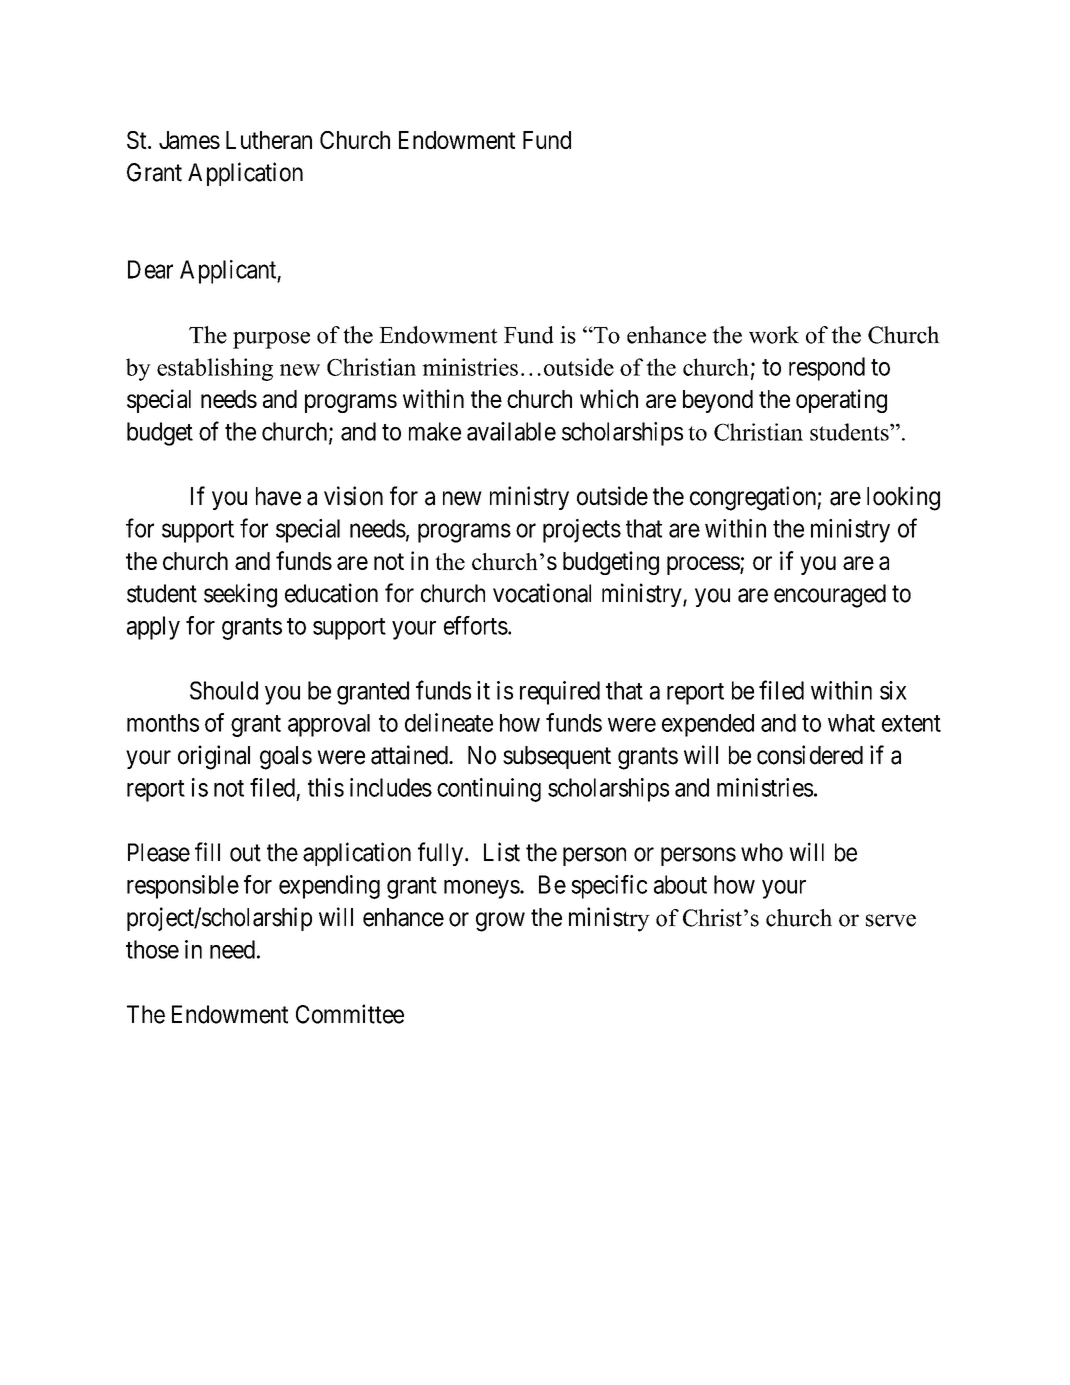 The height and width of the page is (1385, 1070). Describe the element at coordinates (269, 140) in the page. I see `Lutheran` at that location.
